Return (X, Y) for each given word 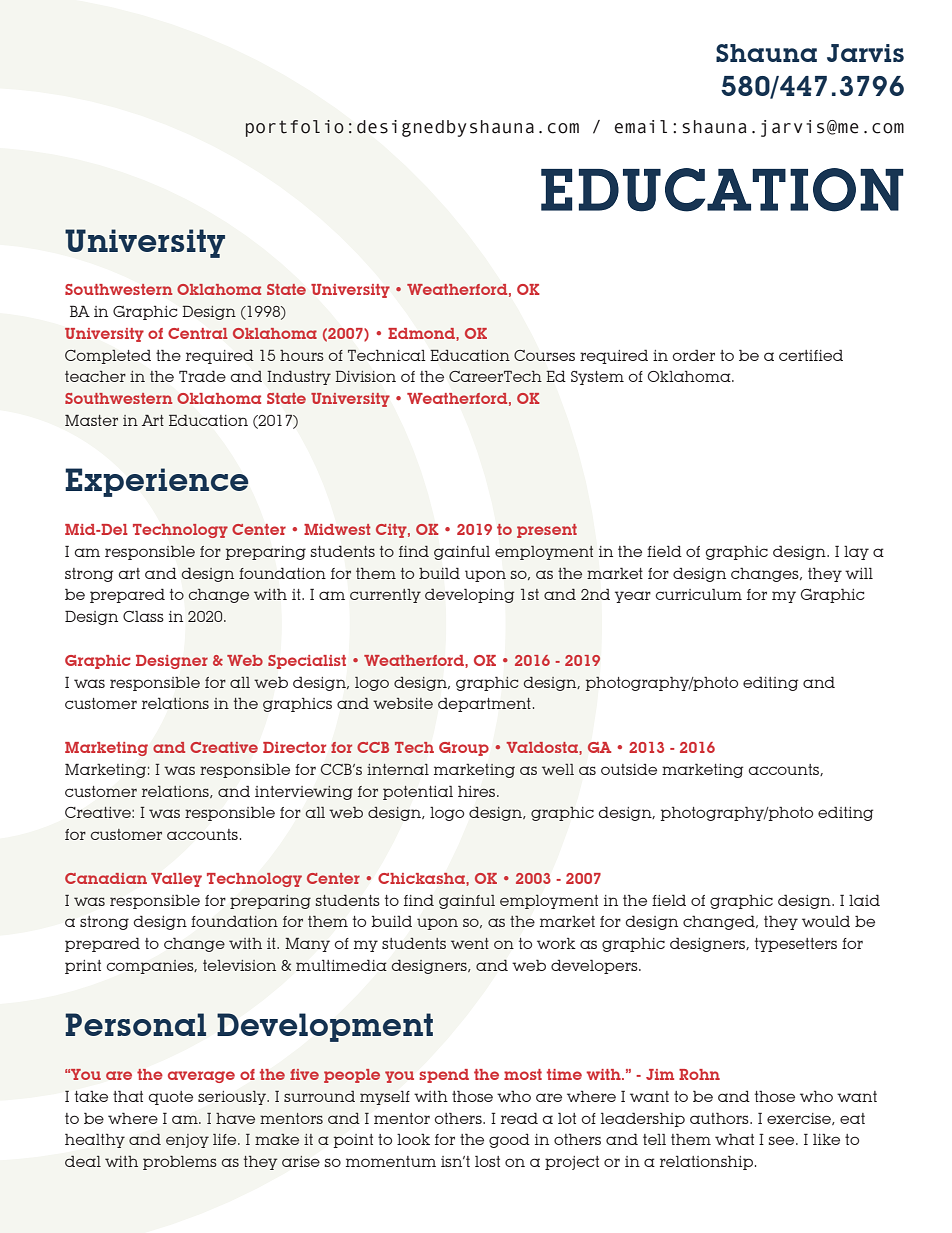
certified (811, 355)
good (509, 1141)
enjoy (187, 1141)
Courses (544, 355)
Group (464, 749)
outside (629, 769)
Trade (202, 376)
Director (294, 747)
